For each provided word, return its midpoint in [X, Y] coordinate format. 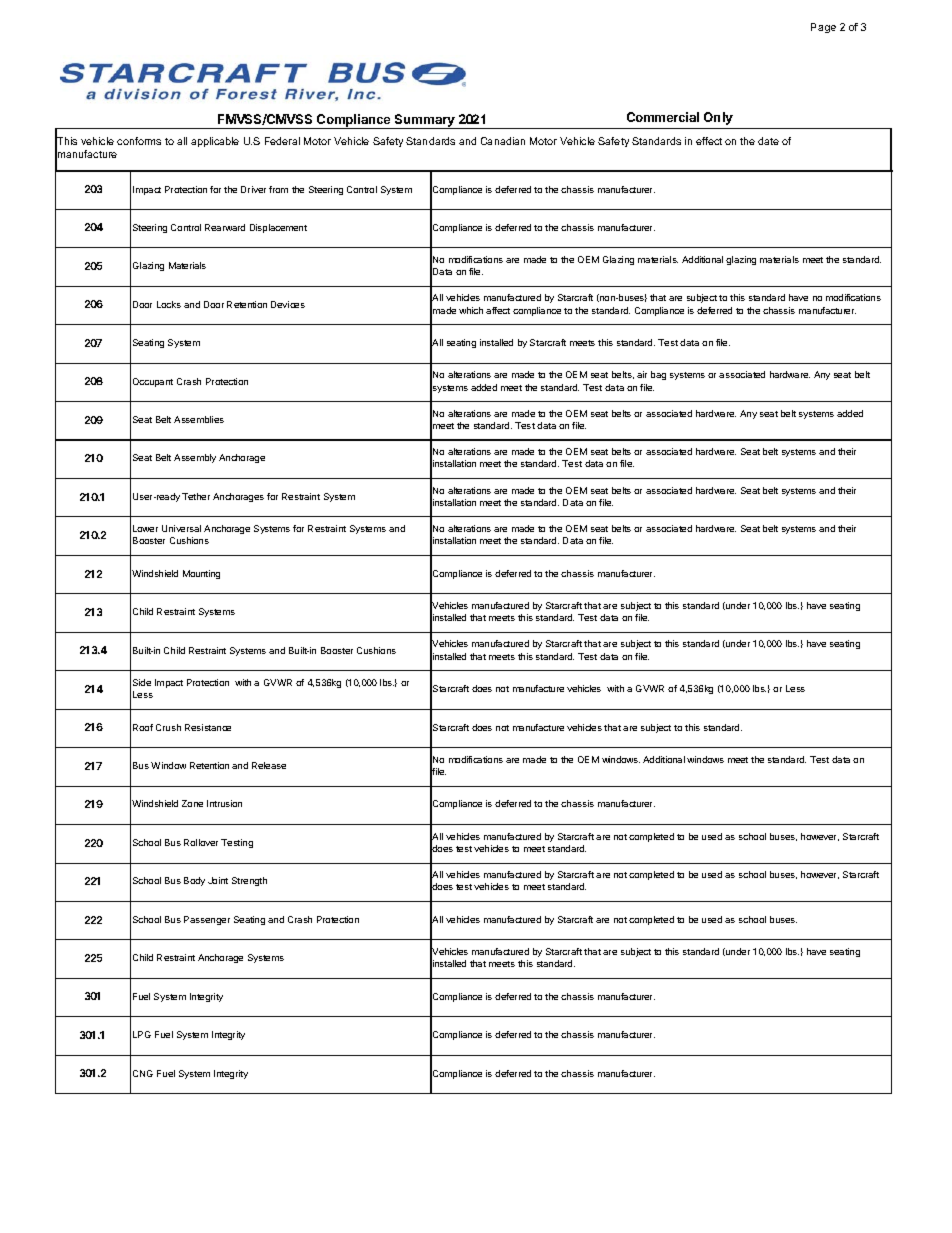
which [471, 310]
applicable [215, 142]
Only [718, 118]
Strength [249, 881]
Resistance [208, 727]
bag [658, 375]
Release [269, 765]
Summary [425, 121]
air [642, 374]
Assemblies [199, 419]
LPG [142, 1034]
